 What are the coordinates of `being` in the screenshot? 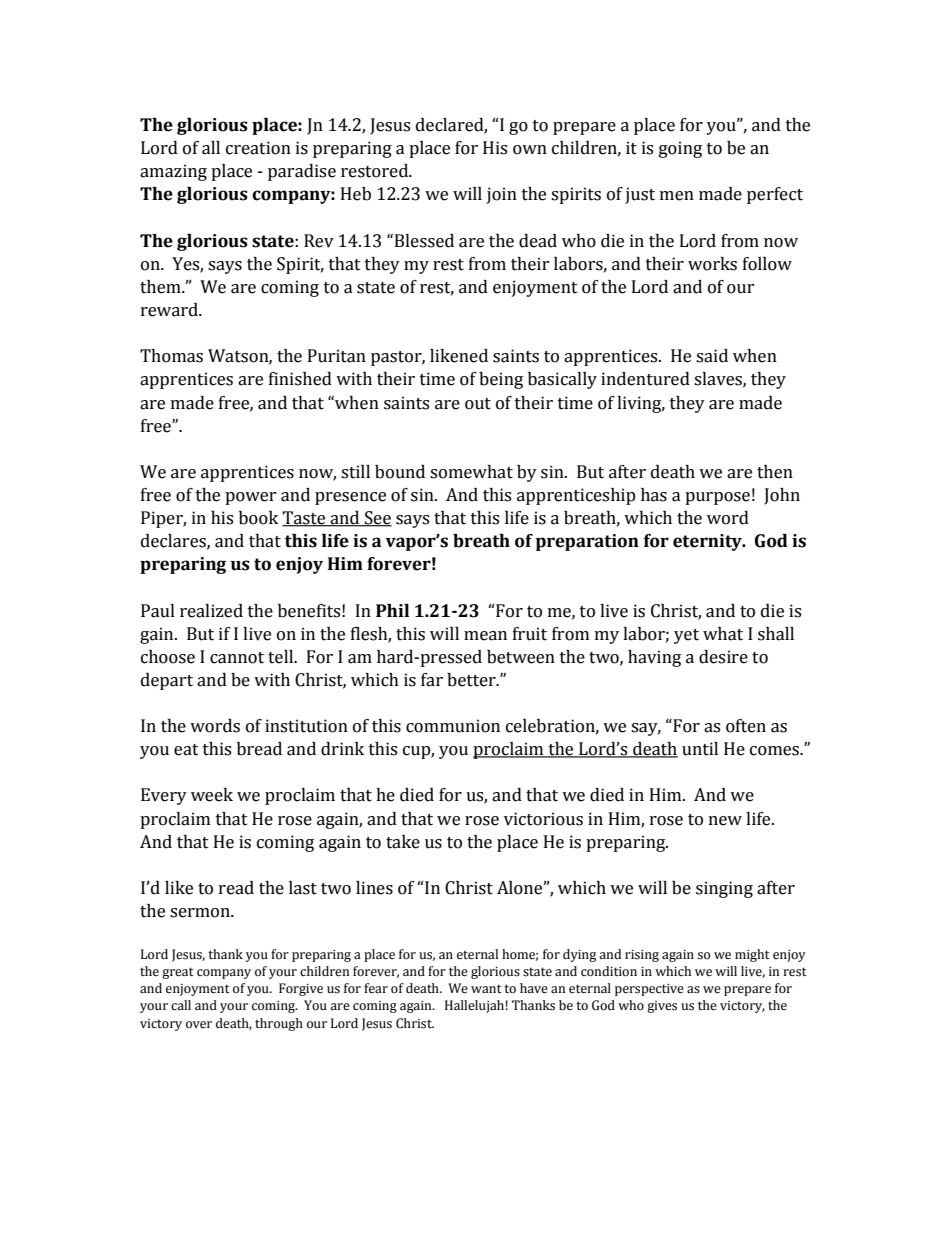 It's located at (501, 380).
